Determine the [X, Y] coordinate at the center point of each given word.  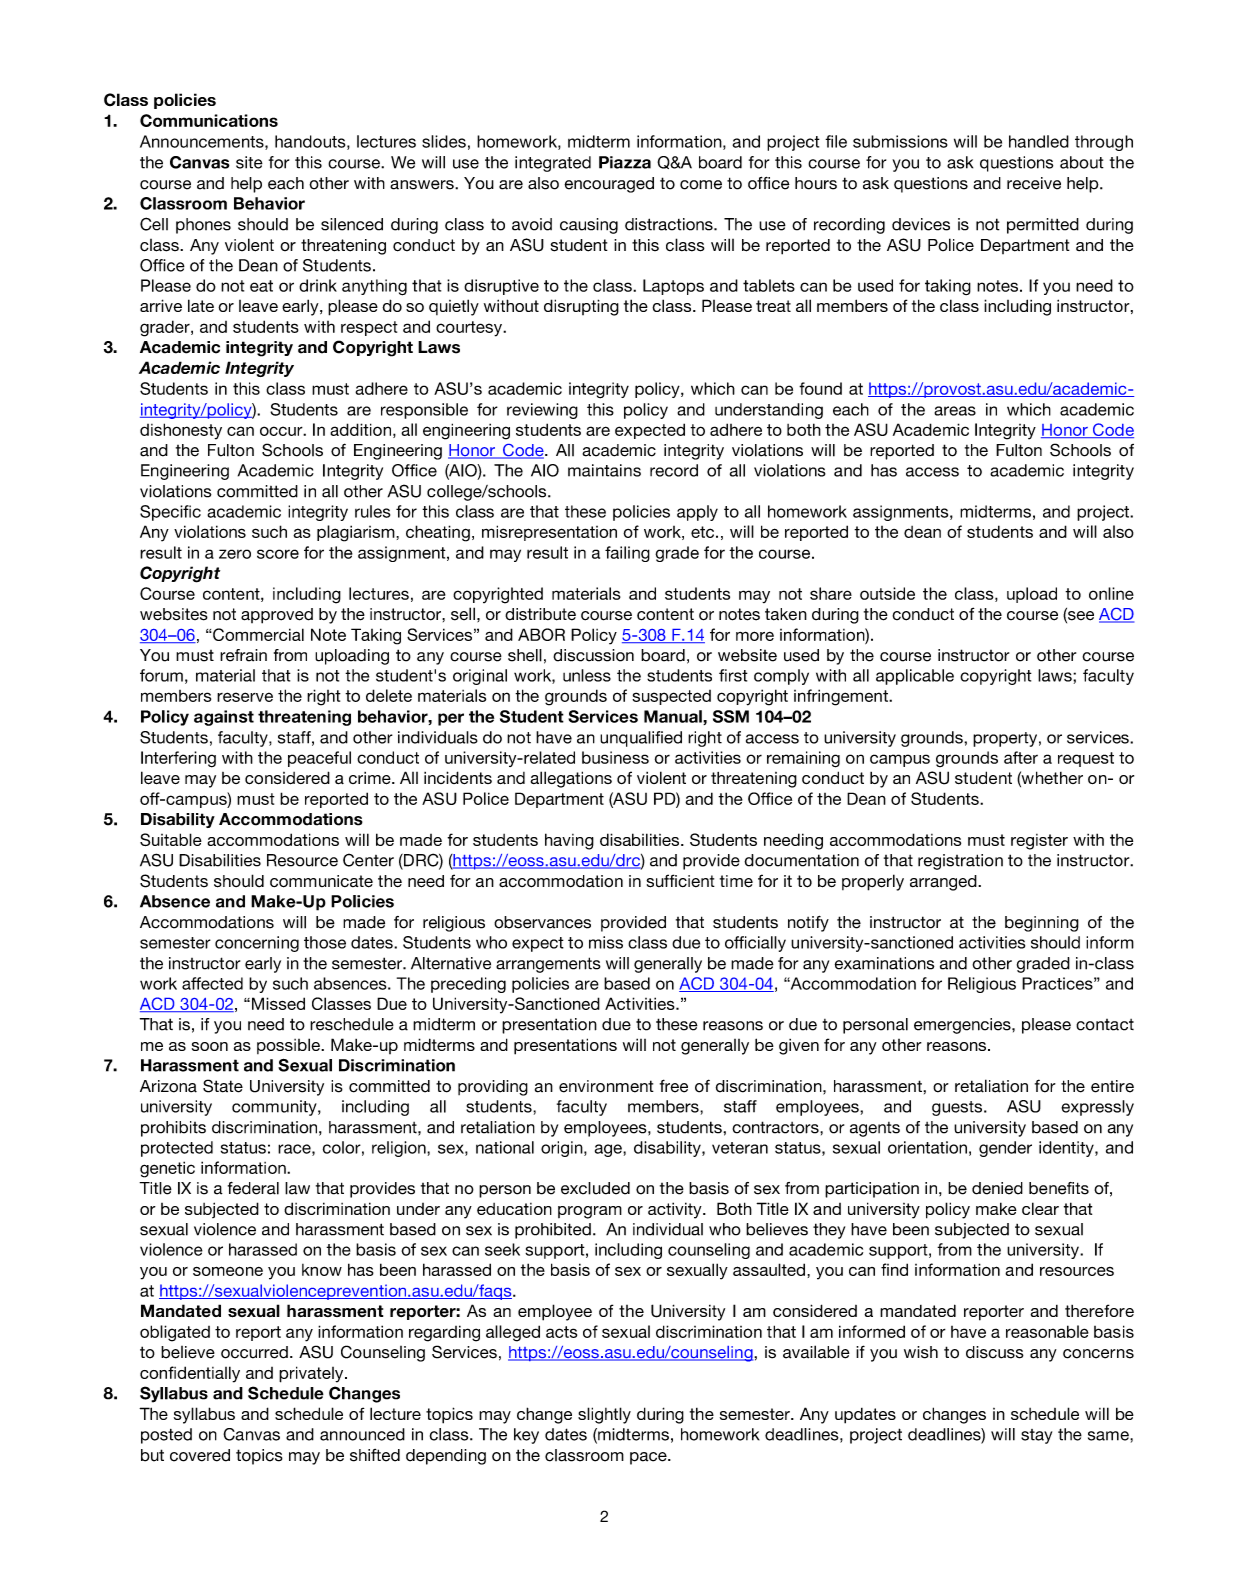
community [275, 1108]
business [615, 757]
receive [1034, 183]
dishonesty [181, 431]
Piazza [625, 162]
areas [955, 411]
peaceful [319, 759]
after [1021, 757]
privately [312, 1374]
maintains [604, 470]
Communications [209, 120]
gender [1005, 1149]
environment [606, 1086]
